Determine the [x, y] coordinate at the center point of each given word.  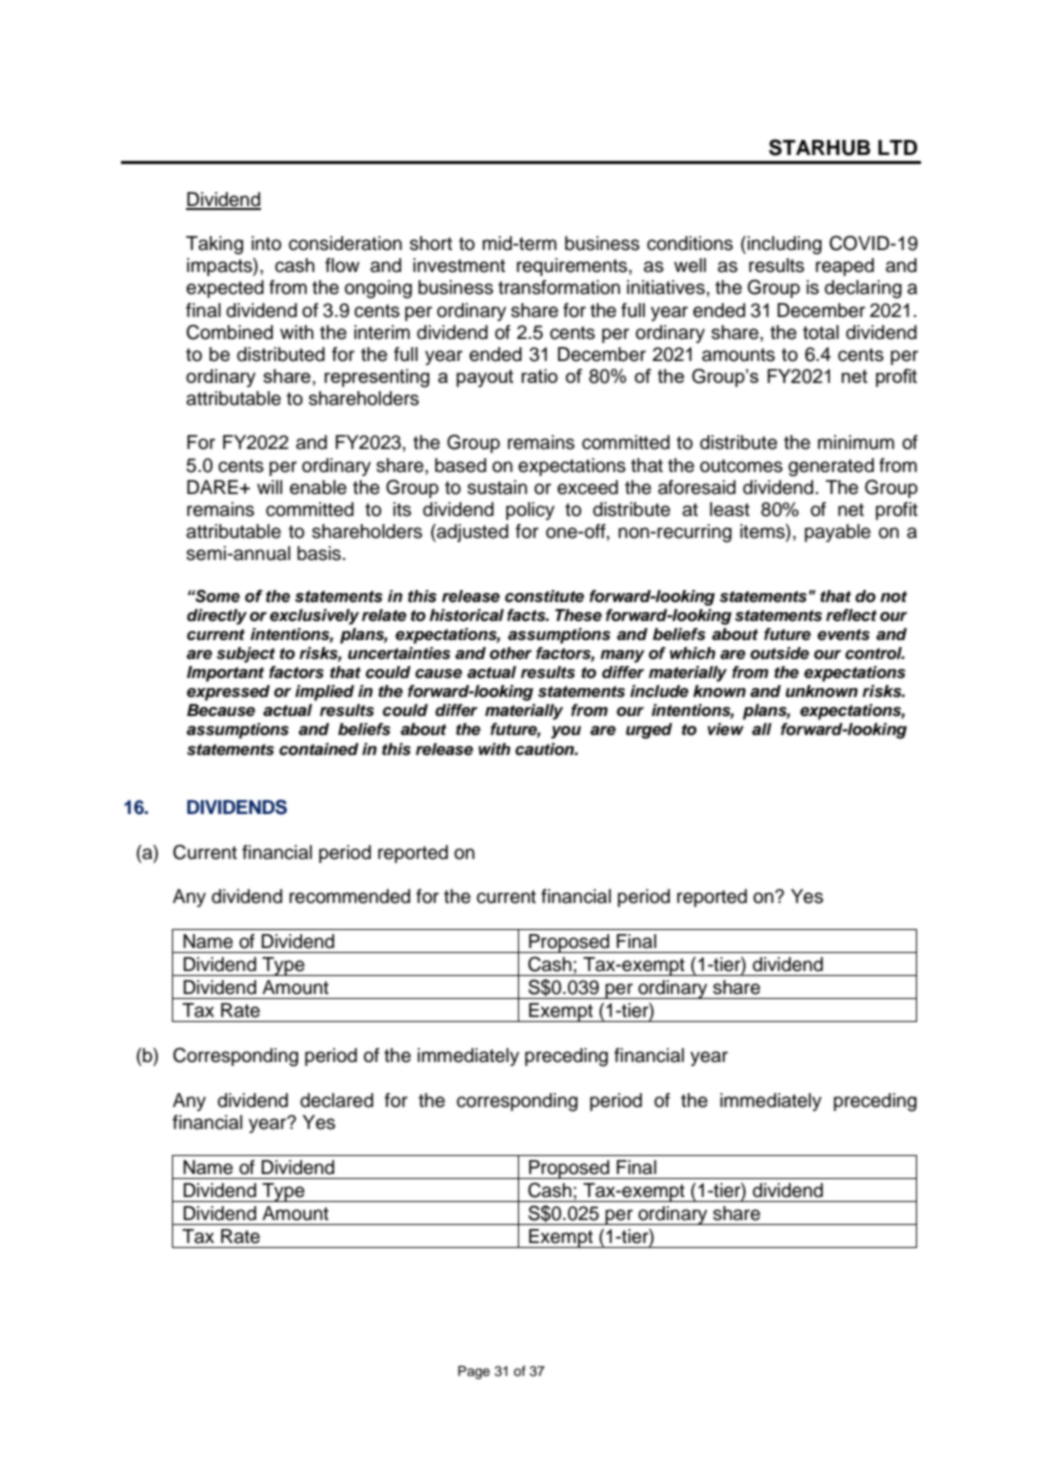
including [785, 245]
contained [319, 749]
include [659, 691]
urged [649, 731]
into [266, 243]
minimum [856, 442]
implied [324, 693]
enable [318, 487]
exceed [587, 487]
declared [336, 1100]
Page [474, 1372]
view [725, 729]
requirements [573, 267]
